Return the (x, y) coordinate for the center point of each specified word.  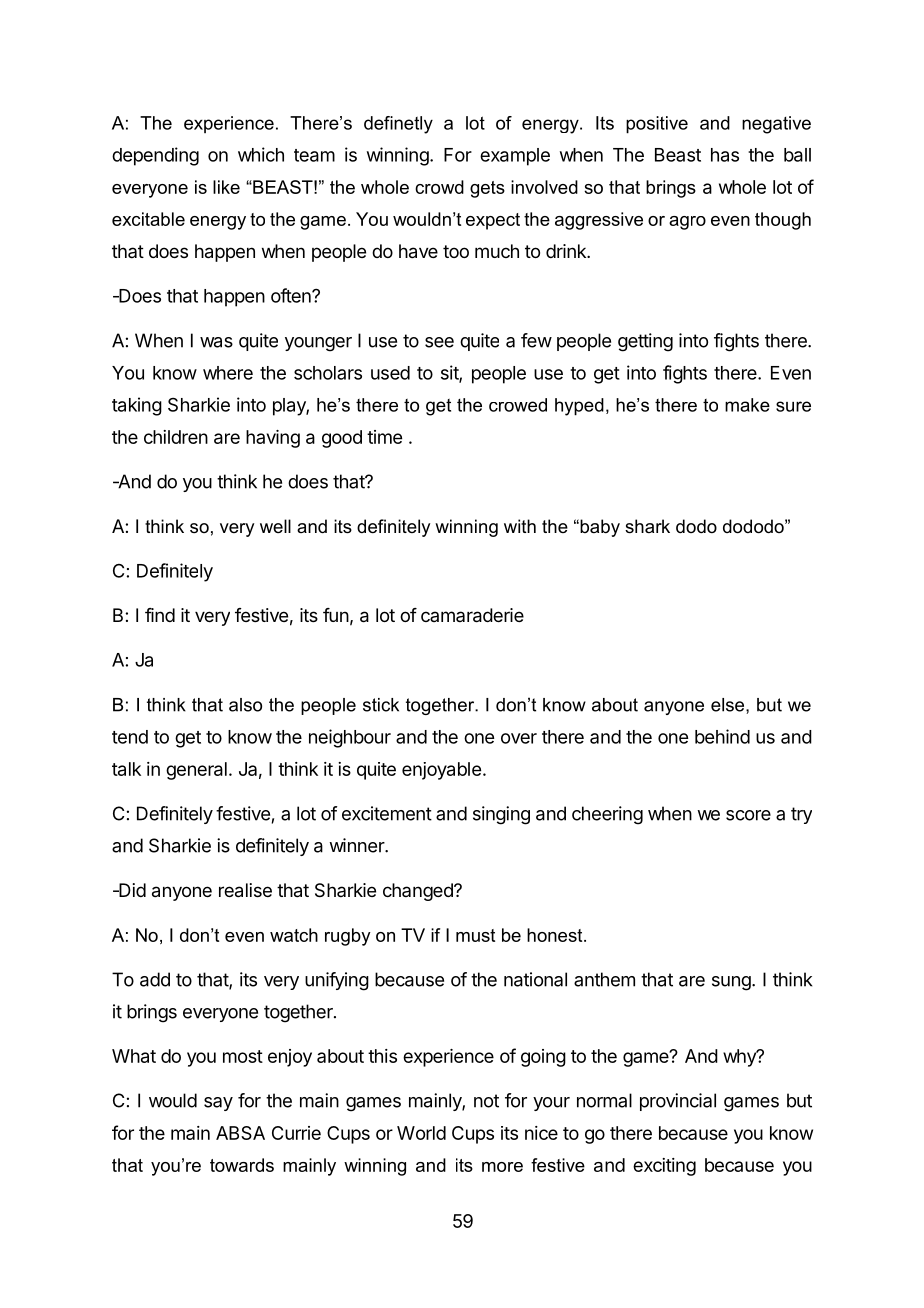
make (747, 405)
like (226, 187)
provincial (678, 1102)
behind (722, 736)
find (160, 615)
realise (245, 890)
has (725, 155)
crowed (518, 405)
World (421, 1133)
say (218, 1104)
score (748, 815)
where (228, 373)
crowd (439, 187)
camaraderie (472, 615)
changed (419, 892)
